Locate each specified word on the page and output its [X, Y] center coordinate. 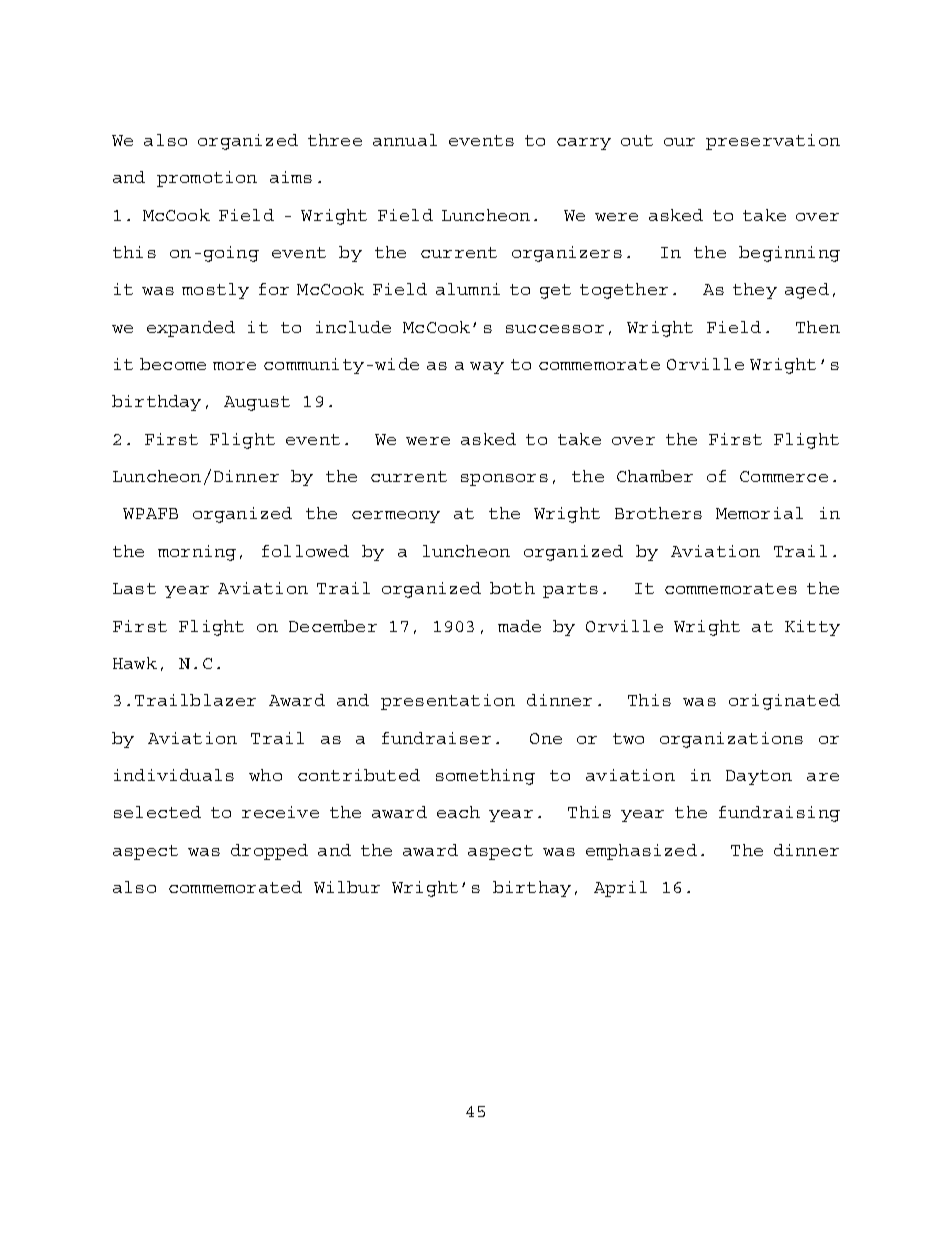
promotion [207, 179]
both [512, 588]
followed [305, 551]
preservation [773, 142]
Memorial [759, 513]
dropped [269, 852]
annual [405, 140]
